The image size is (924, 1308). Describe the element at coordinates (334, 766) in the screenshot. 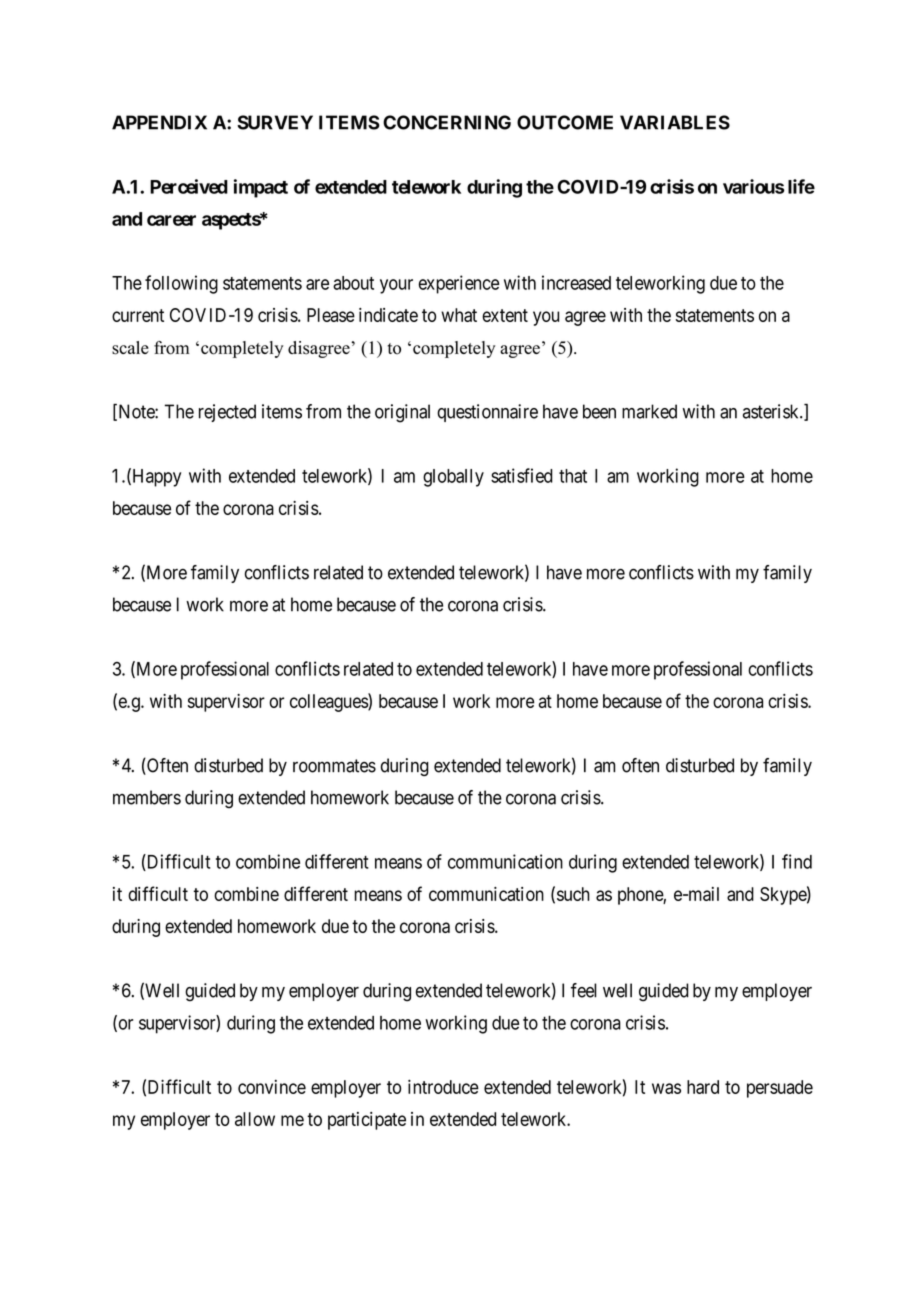

I see `roommates` at that location.
